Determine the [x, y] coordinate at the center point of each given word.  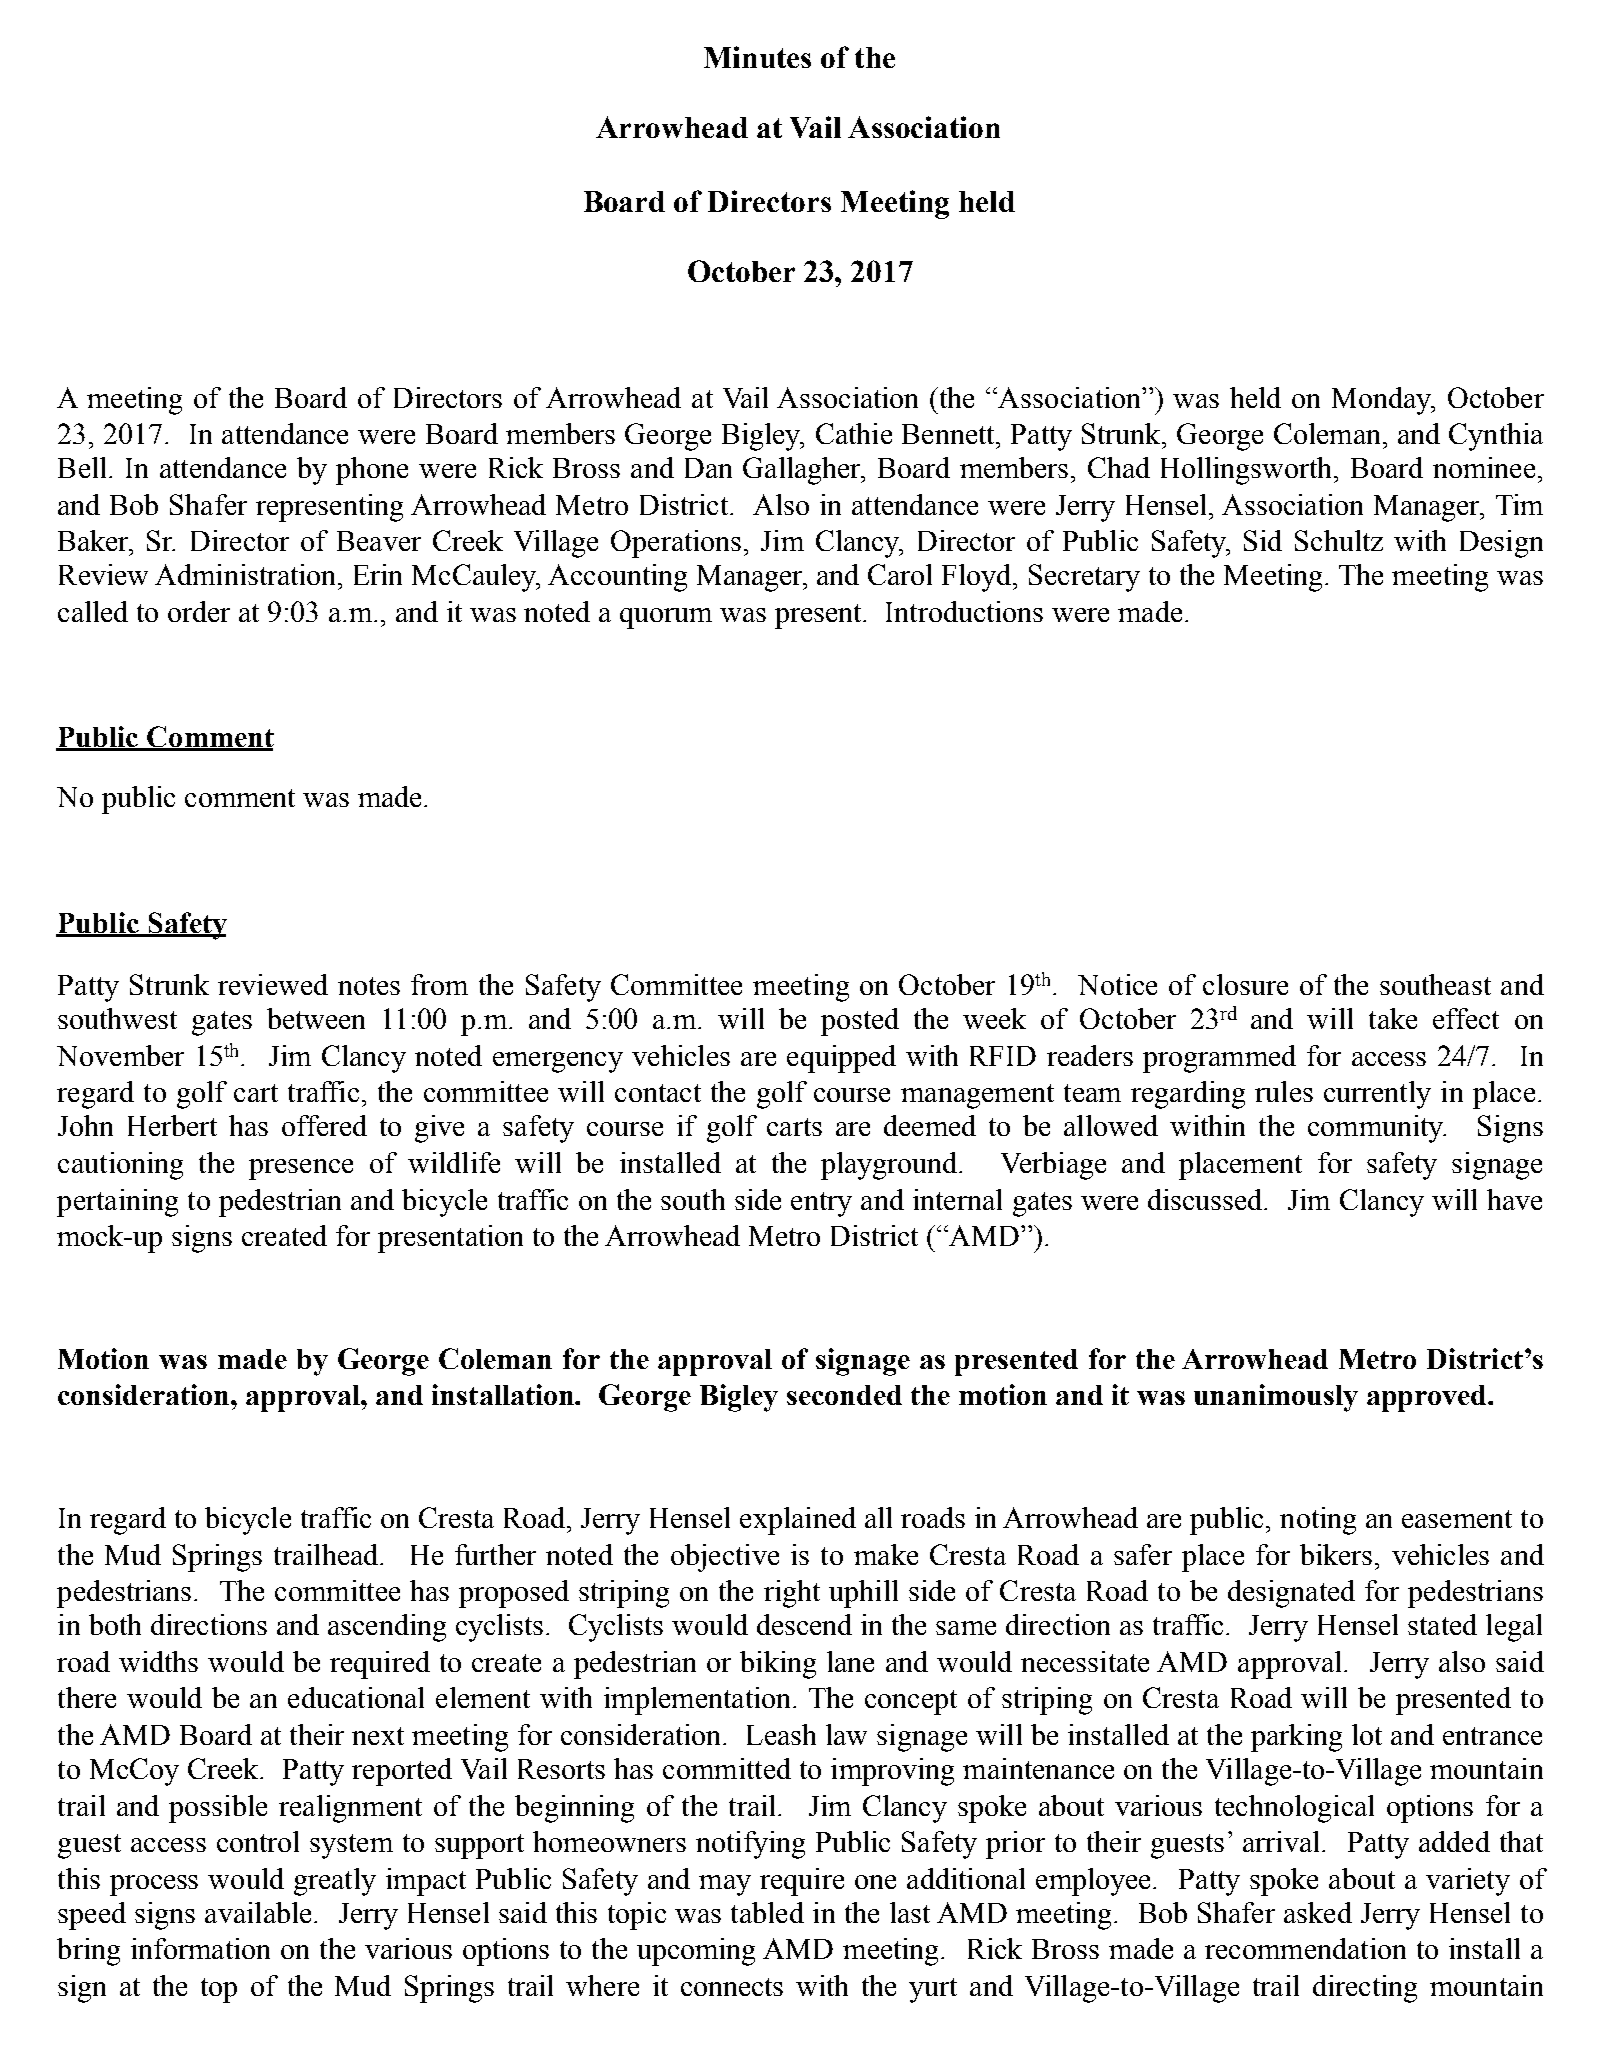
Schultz [1339, 540]
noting [1318, 1521]
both [115, 1624]
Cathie [854, 433]
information [200, 1948]
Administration [247, 574]
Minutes [757, 57]
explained [798, 1521]
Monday [1383, 401]
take [1393, 1018]
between [316, 1018]
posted [860, 1022]
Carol [900, 574]
